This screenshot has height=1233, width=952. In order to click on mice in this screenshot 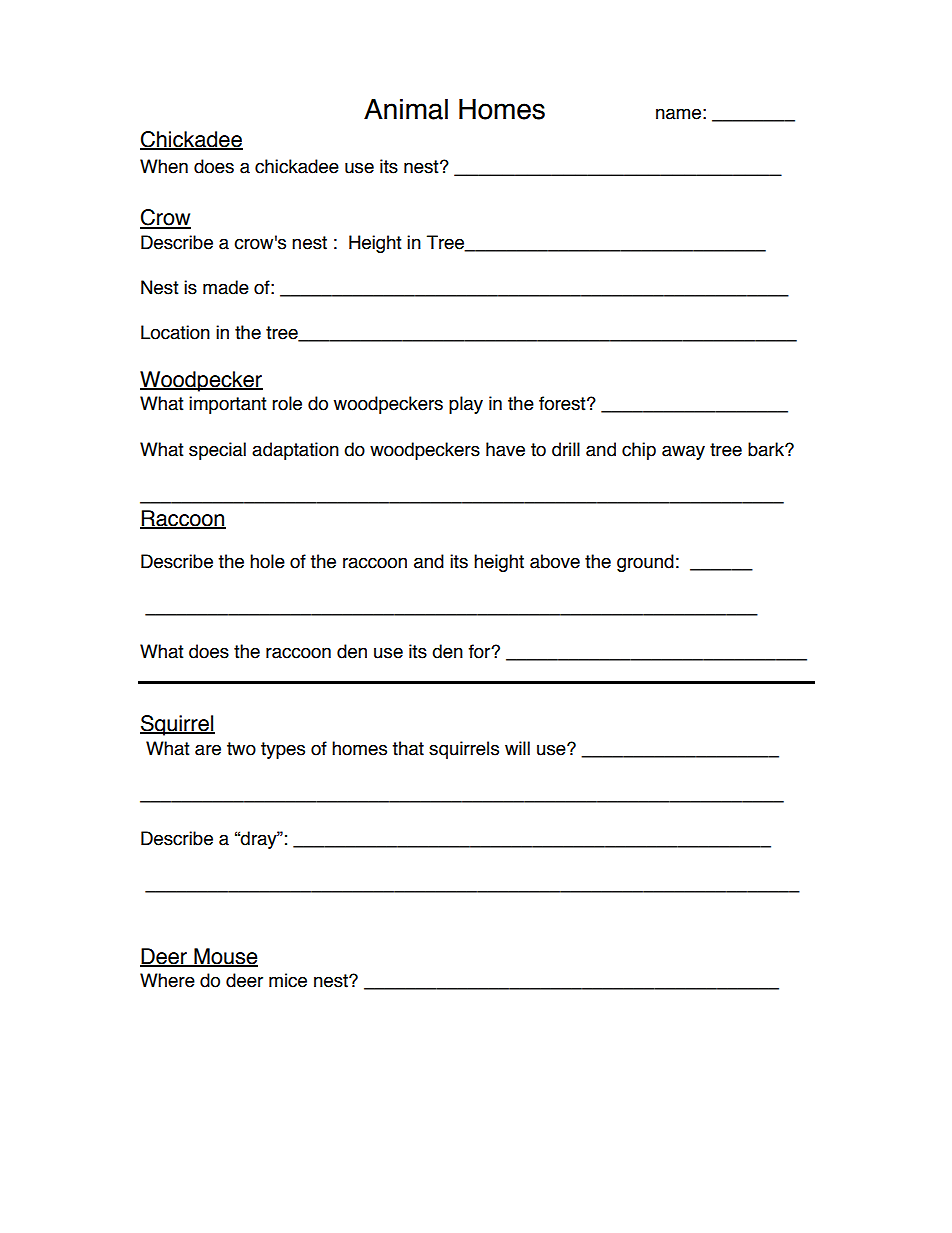, I will do `click(288, 980)`.
